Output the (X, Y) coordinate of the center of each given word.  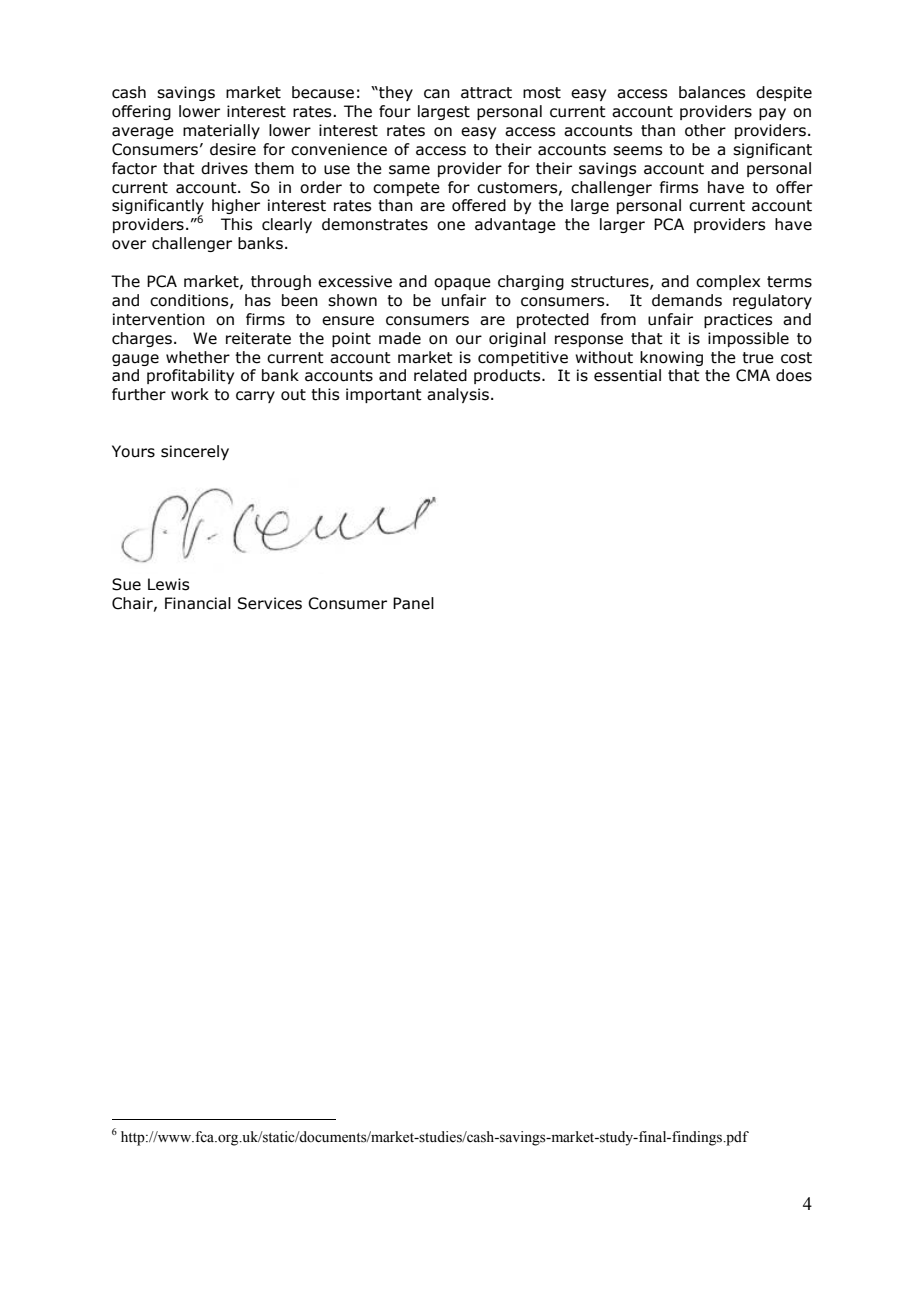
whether (198, 357)
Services (270, 603)
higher (236, 206)
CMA (753, 375)
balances (712, 92)
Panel (413, 603)
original (517, 339)
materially (221, 131)
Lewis (168, 584)
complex (728, 282)
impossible (748, 339)
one (451, 226)
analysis (458, 395)
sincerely (195, 452)
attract (486, 93)
